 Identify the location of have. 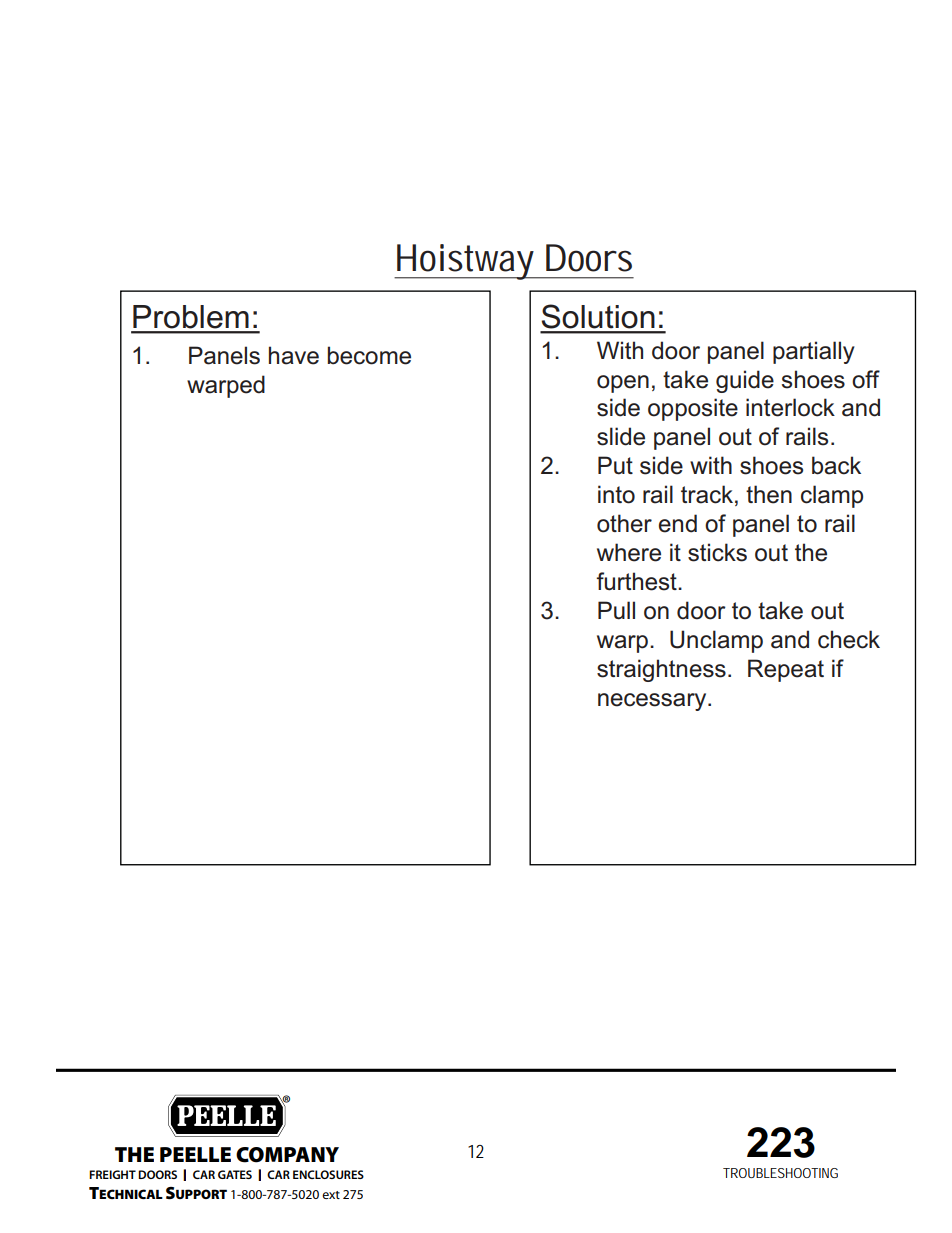
(294, 355).
